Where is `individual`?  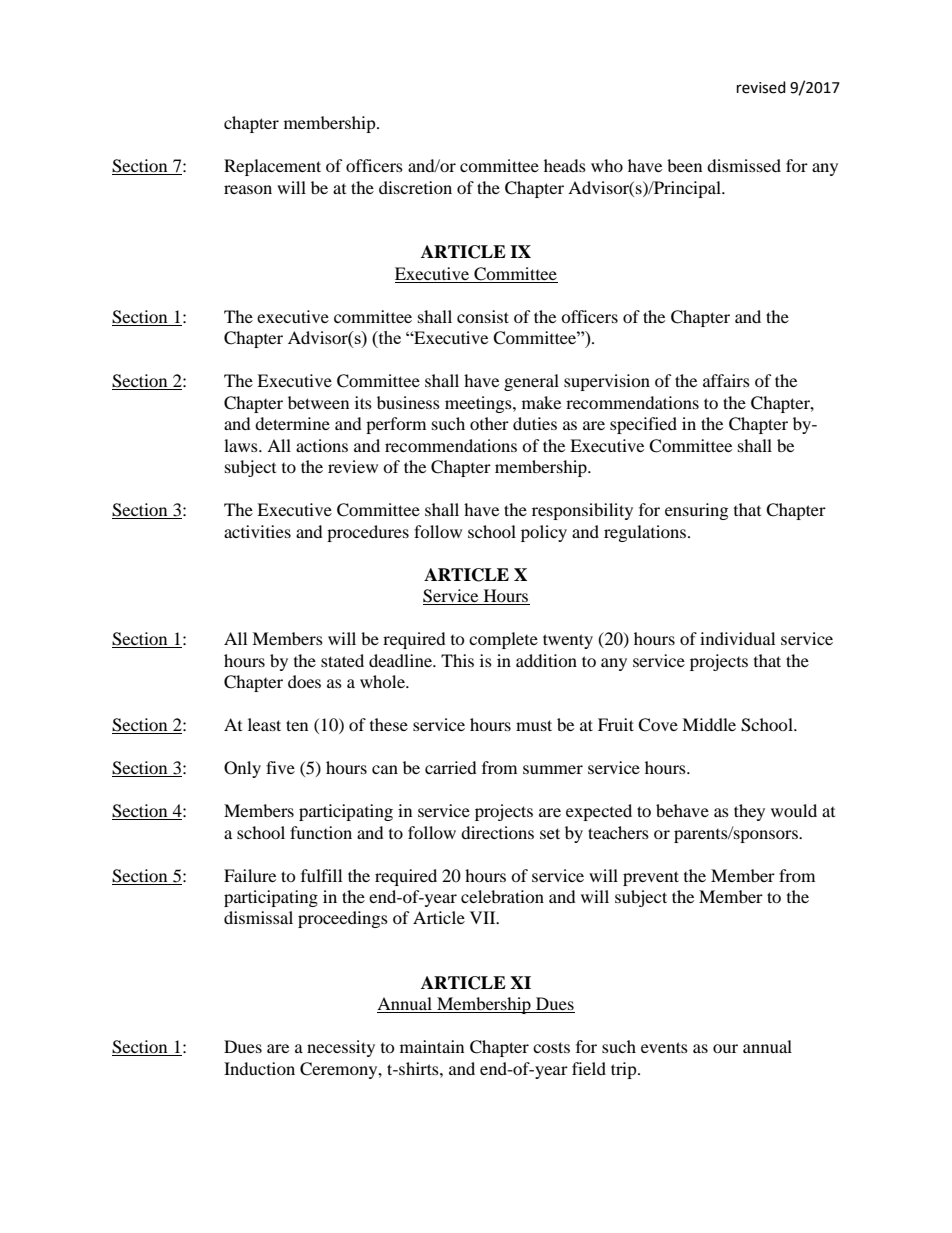 individual is located at coordinates (737, 638).
